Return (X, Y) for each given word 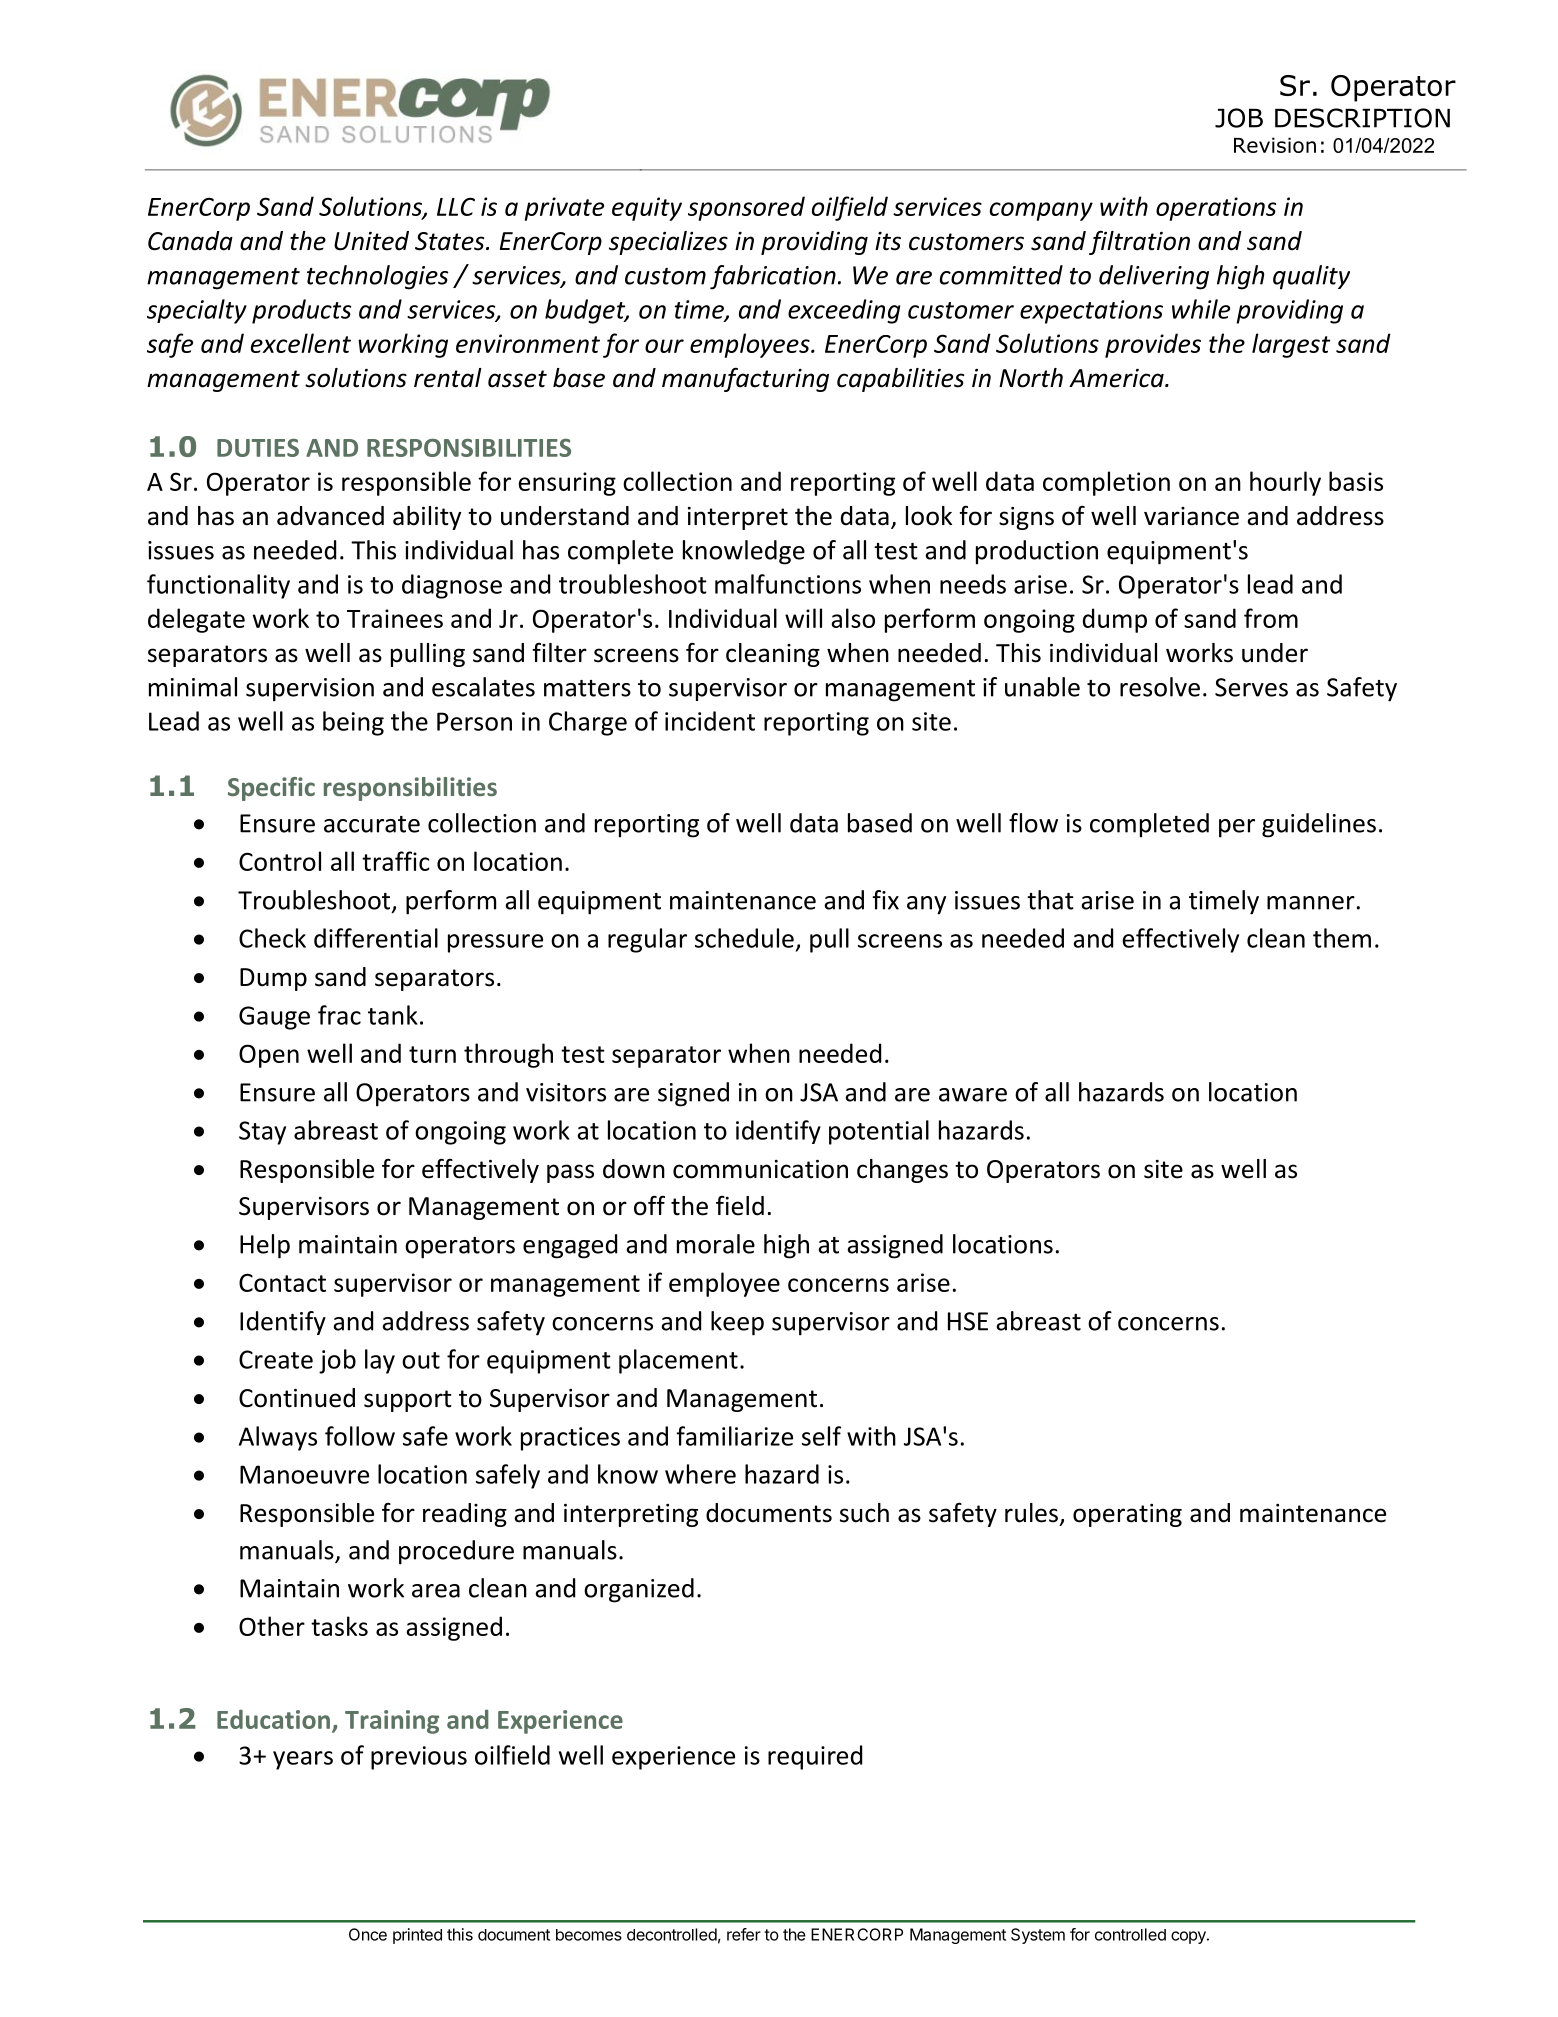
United (371, 241)
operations (1216, 209)
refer (744, 1934)
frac (339, 1015)
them (1342, 938)
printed (417, 1936)
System (1038, 1936)
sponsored (746, 208)
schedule (744, 938)
